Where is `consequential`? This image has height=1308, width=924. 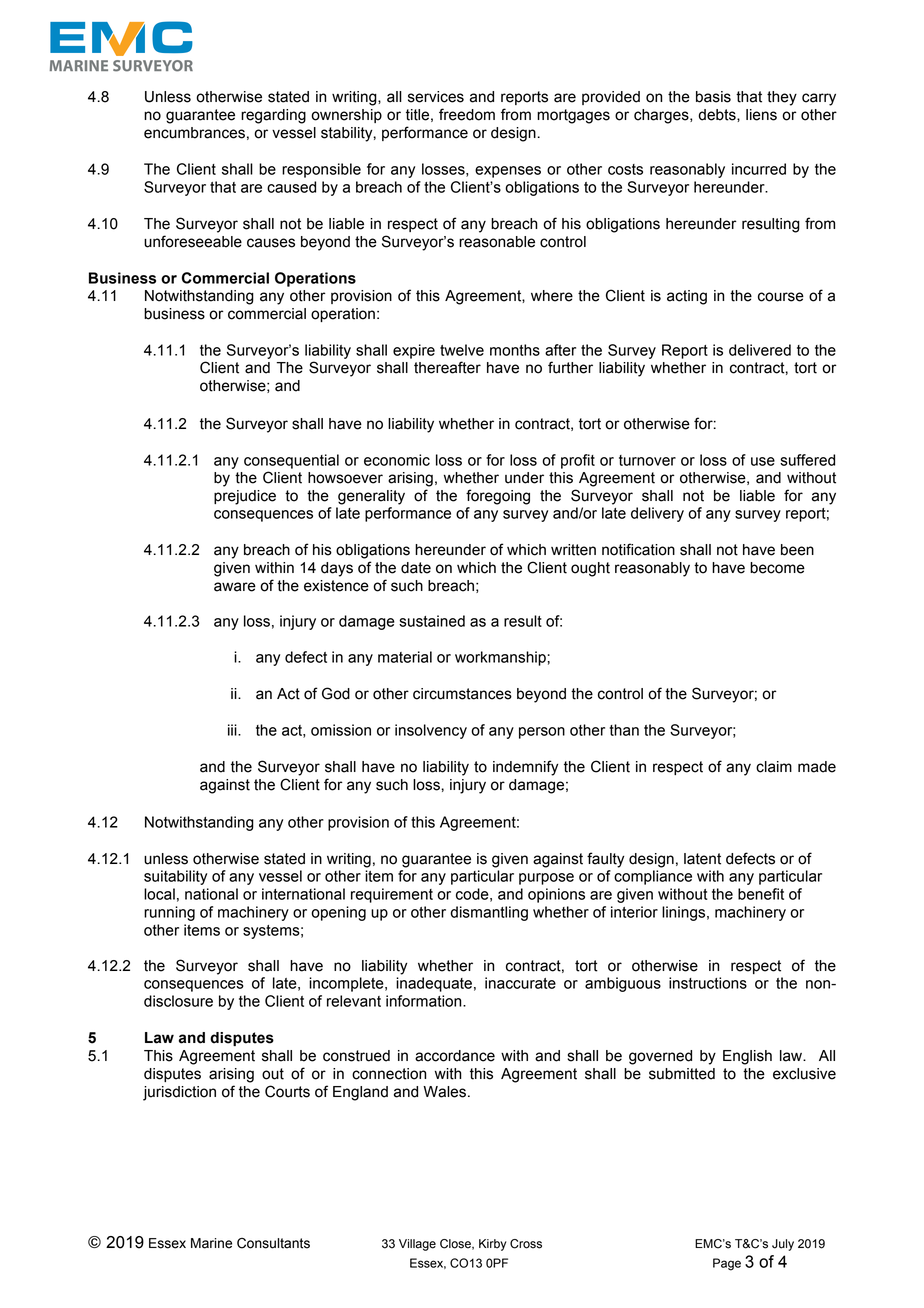 consequential is located at coordinates (291, 461).
